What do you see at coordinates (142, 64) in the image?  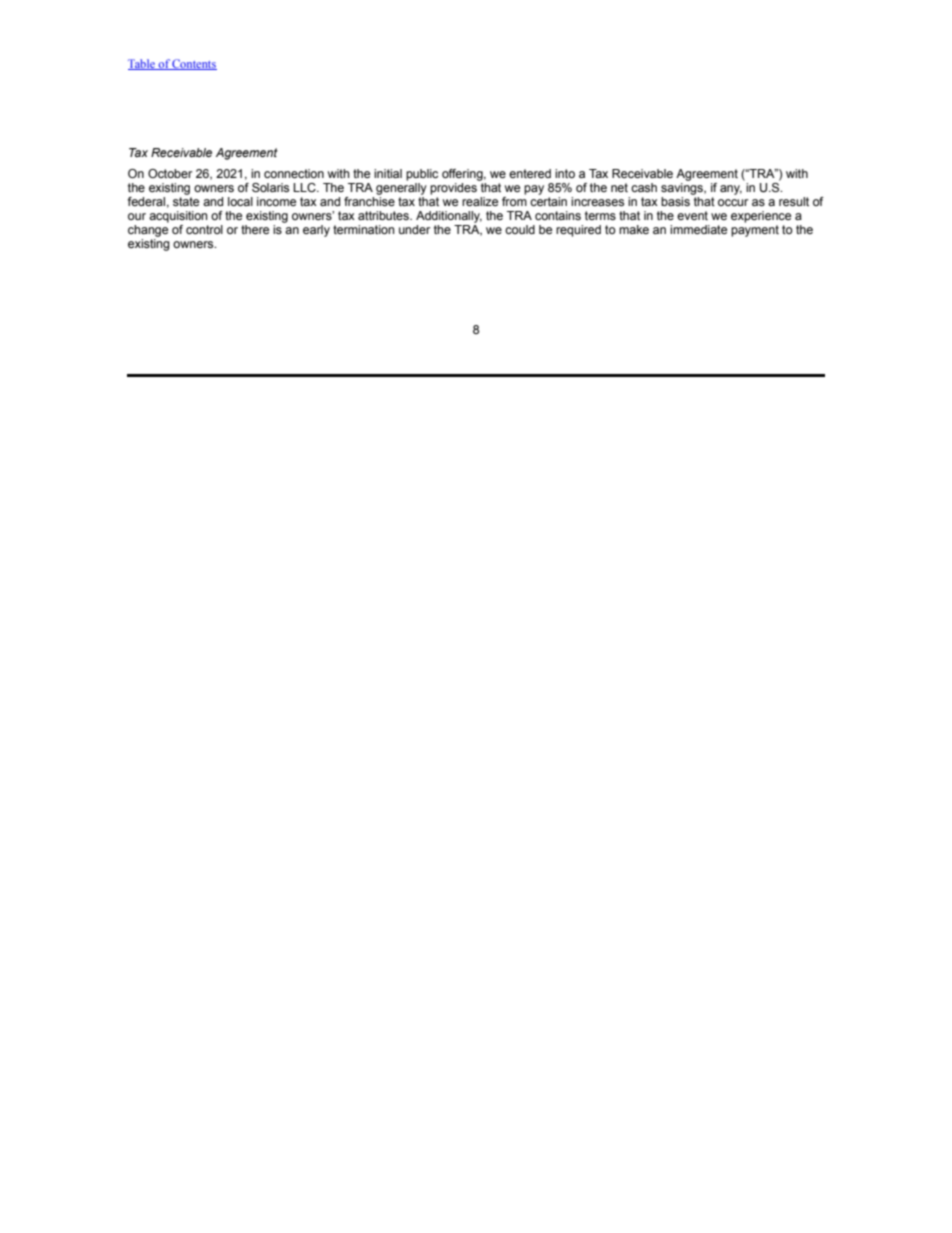 I see `Table` at bounding box center [142, 64].
